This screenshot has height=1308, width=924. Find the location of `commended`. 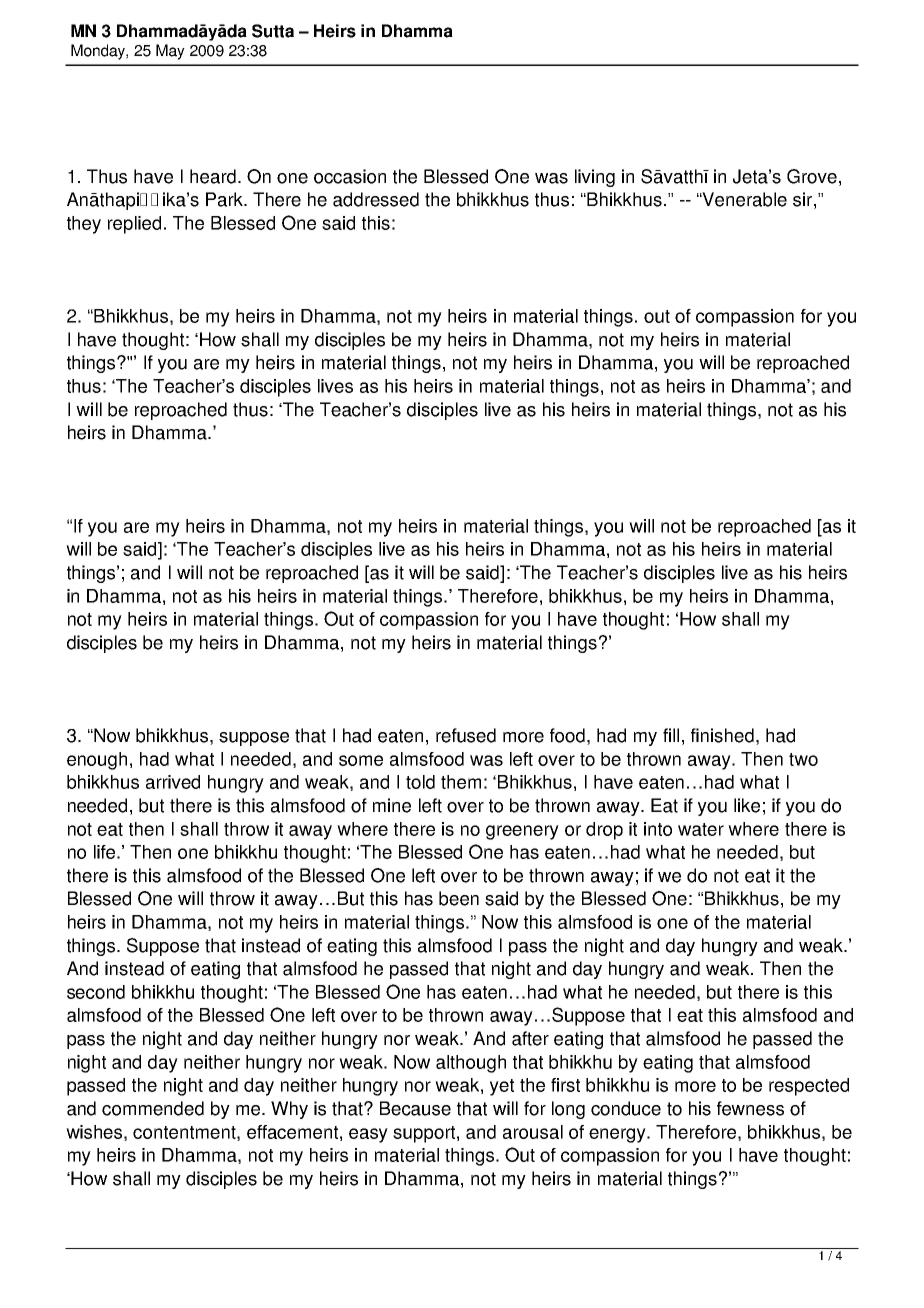

commended is located at coordinates (153, 1108).
